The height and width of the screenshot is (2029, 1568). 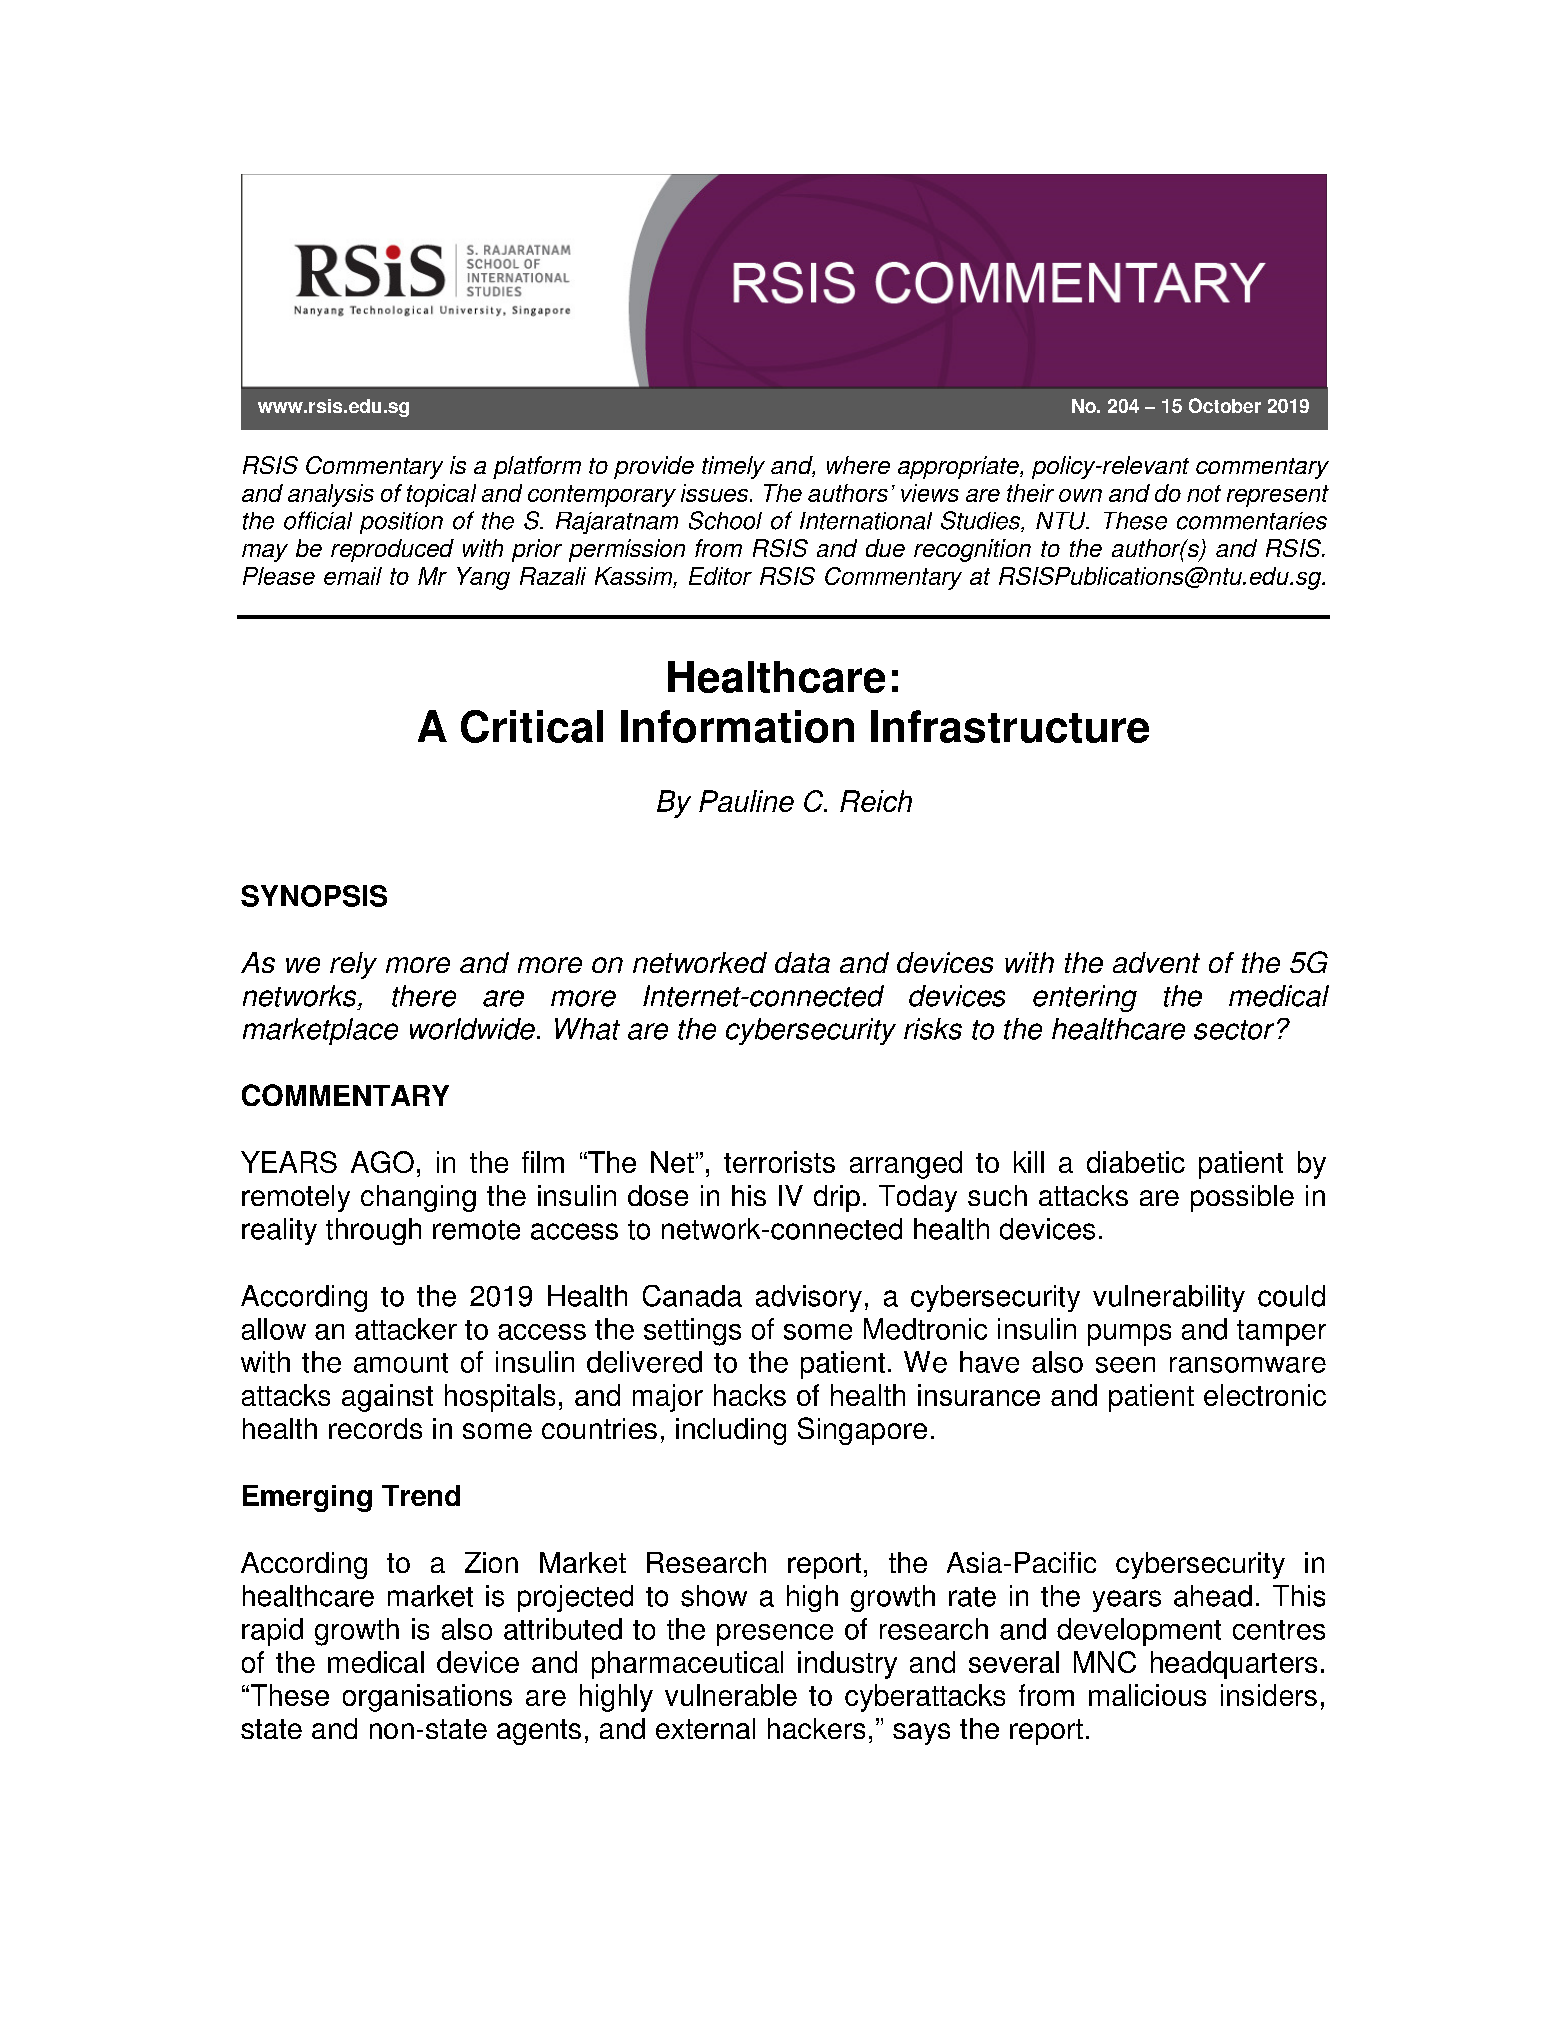 I want to click on worldwide, so click(x=472, y=1029).
